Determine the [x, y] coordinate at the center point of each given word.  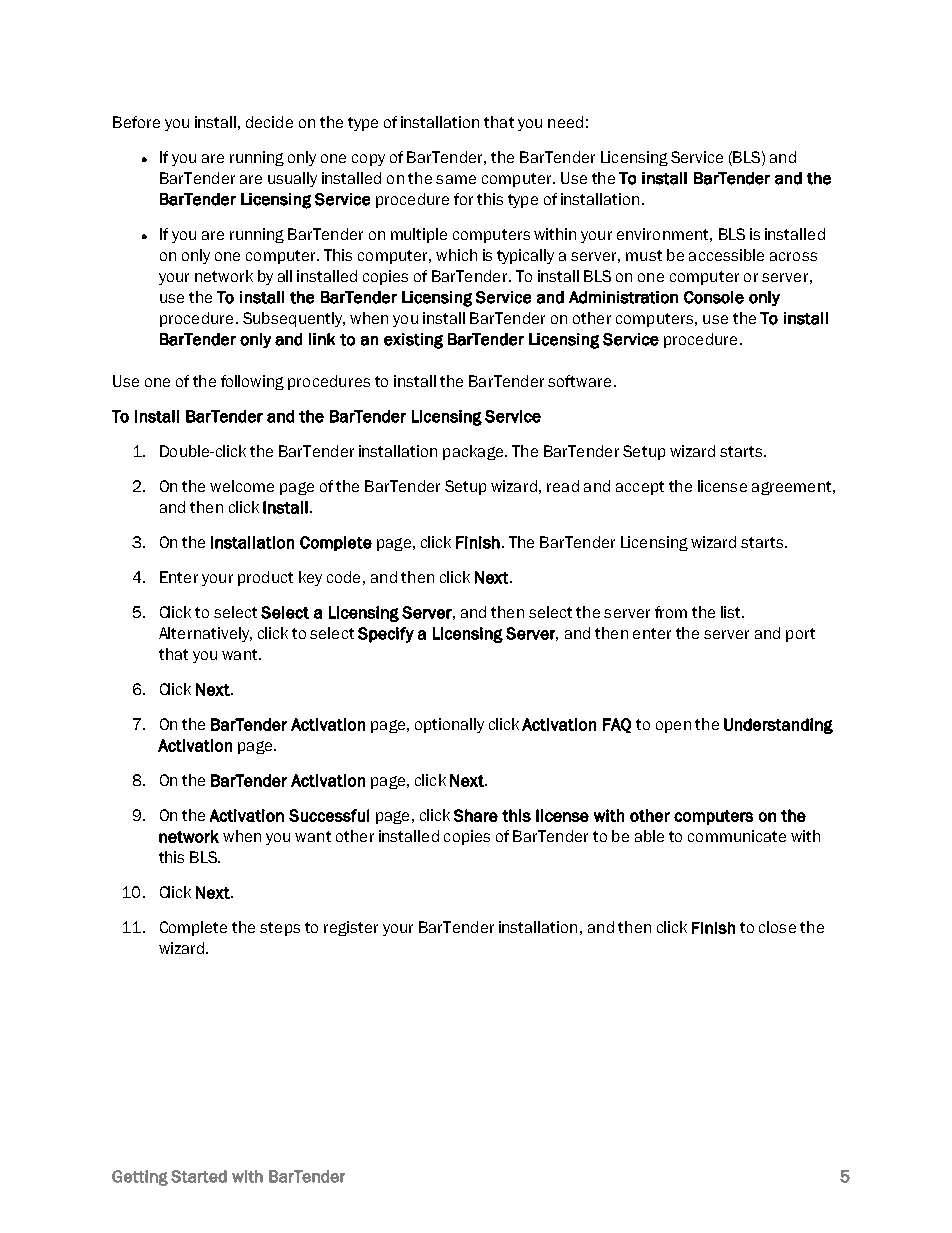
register [351, 928]
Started [199, 1176]
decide [269, 122]
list [732, 612]
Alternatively [205, 634]
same [456, 179]
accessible [726, 255]
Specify [386, 635]
